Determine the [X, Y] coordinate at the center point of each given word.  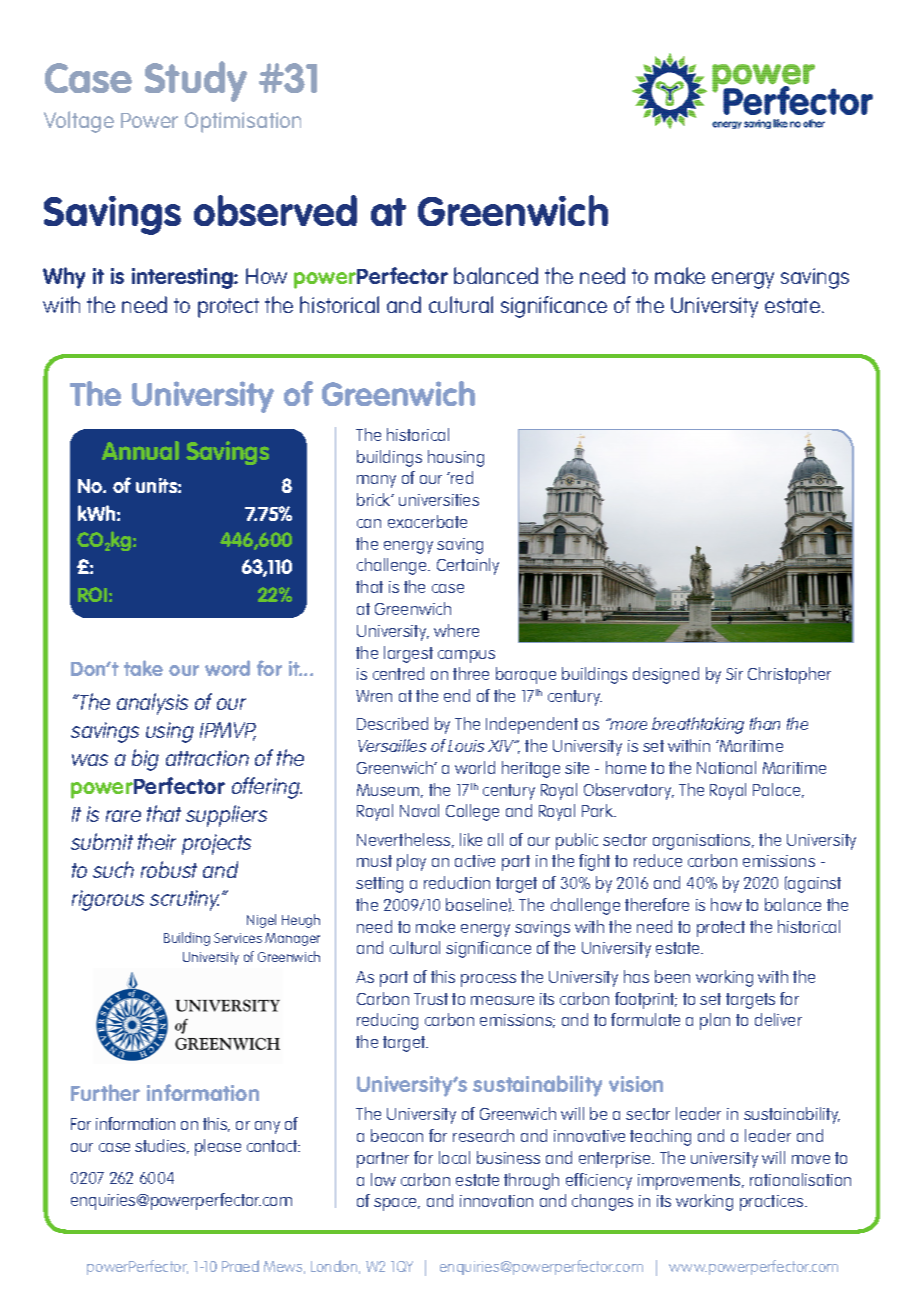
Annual [140, 450]
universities [439, 500]
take [143, 668]
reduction [457, 882]
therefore [657, 904]
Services [238, 938]
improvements [690, 1182]
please [218, 1147]
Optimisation [243, 122]
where [456, 630]
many [376, 481]
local [454, 1157]
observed [275, 210]
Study [196, 81]
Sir [734, 674]
